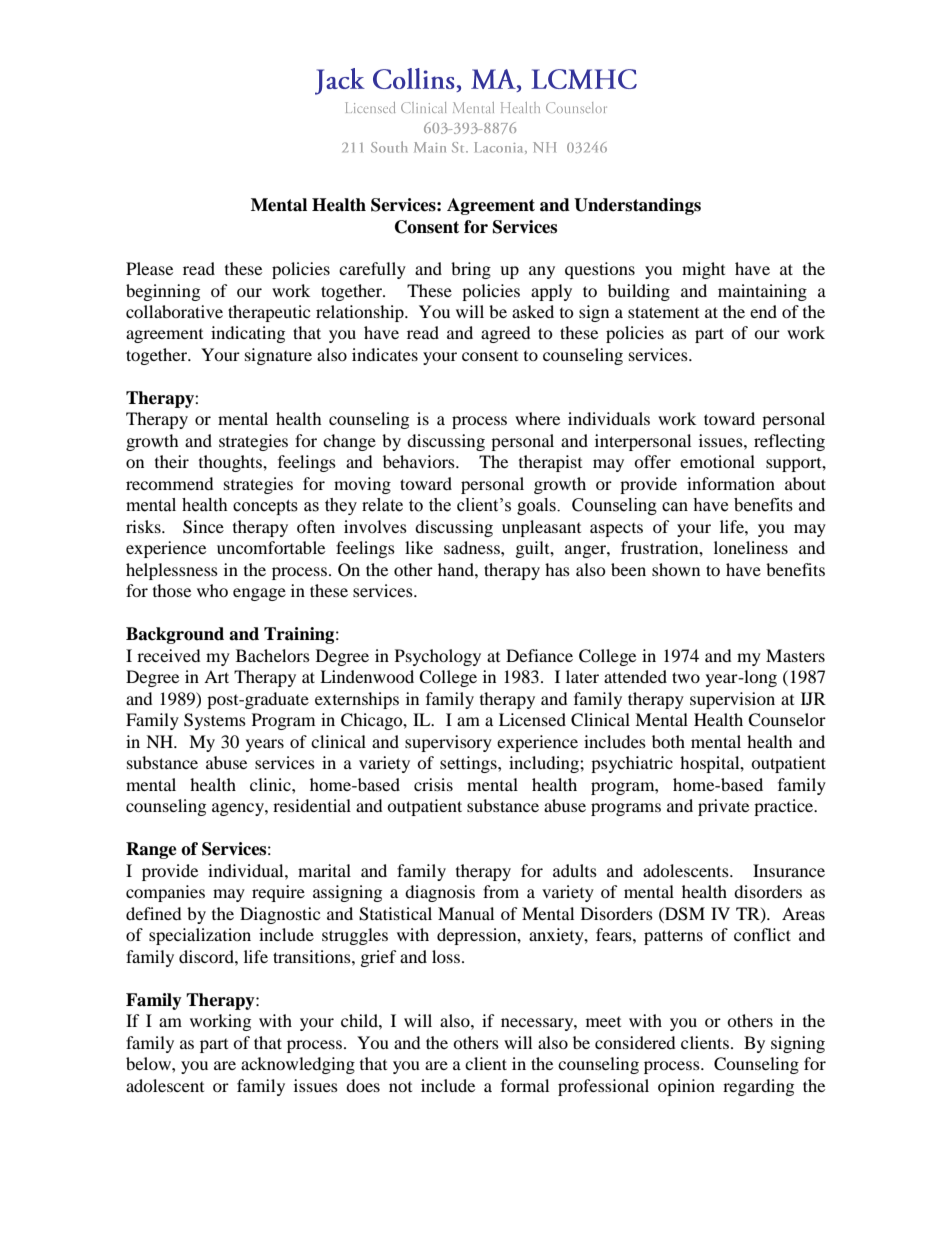 The width and height of the screenshot is (952, 1233). Describe the element at coordinates (298, 1065) in the screenshot. I see `acknowledging` at that location.
